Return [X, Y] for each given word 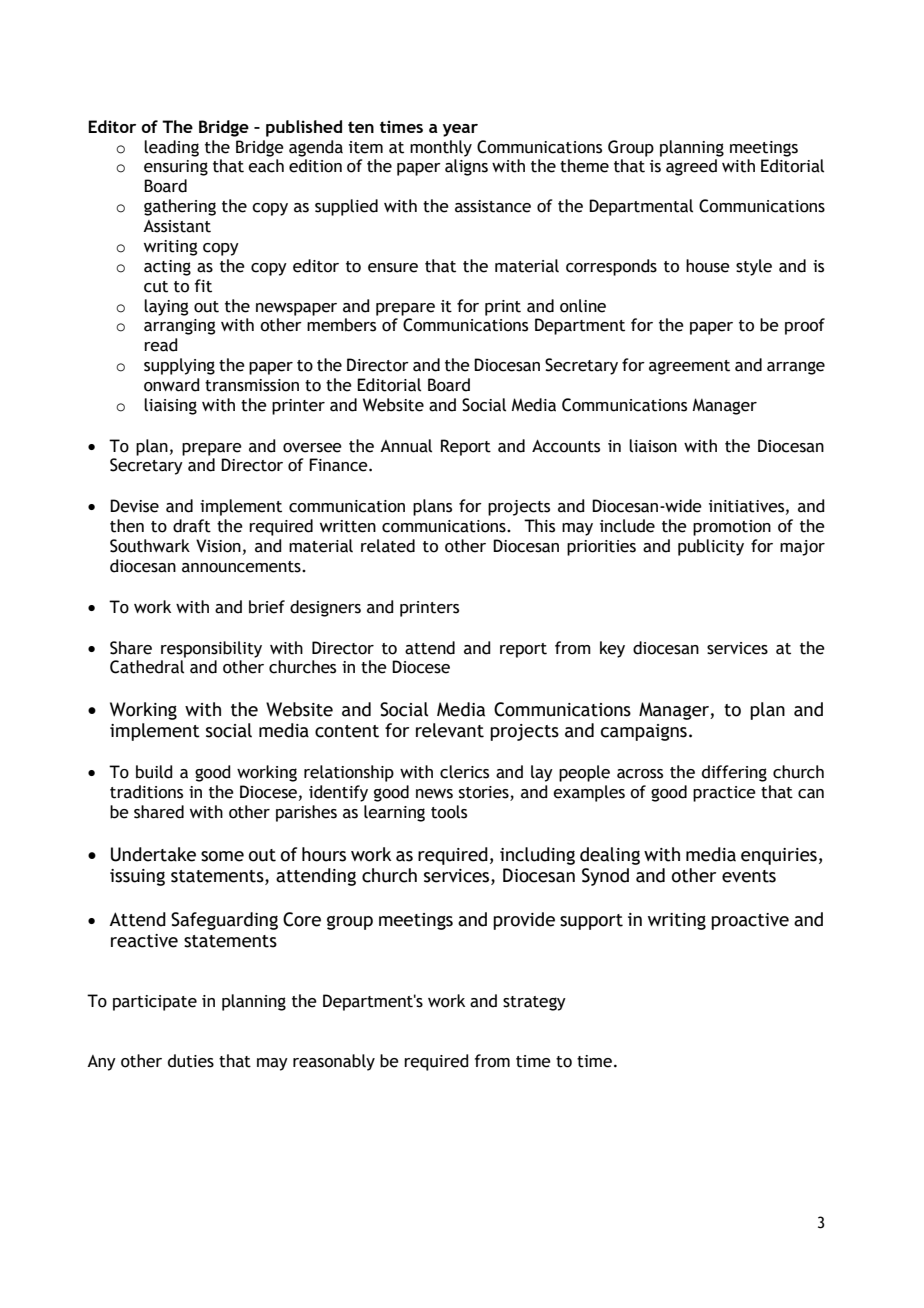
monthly [441, 148]
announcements [242, 567]
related [388, 546]
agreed [691, 167]
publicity [711, 547]
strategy [534, 1003]
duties [191, 1061]
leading [171, 148]
